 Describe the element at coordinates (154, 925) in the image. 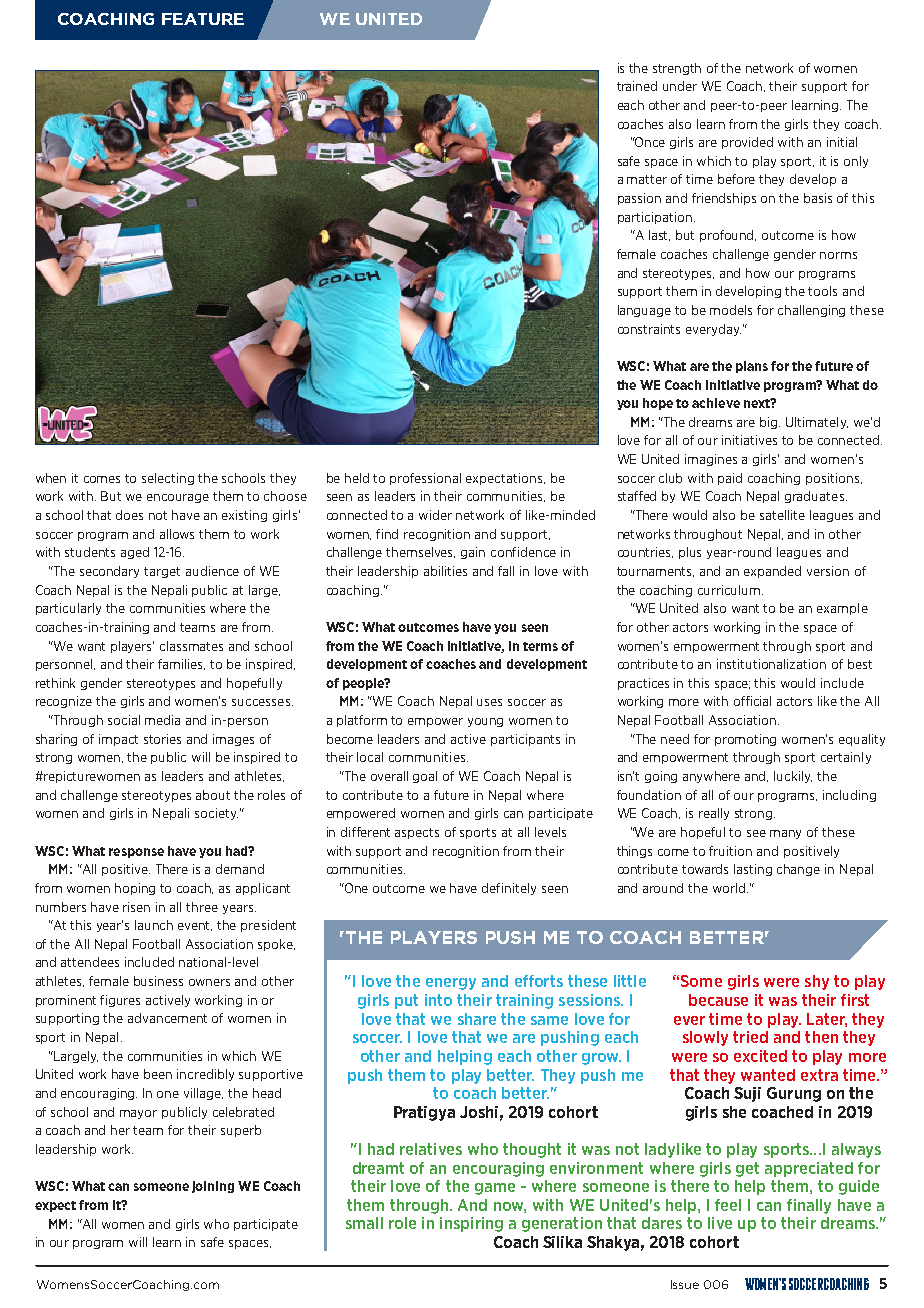

I see `launch` at that location.
